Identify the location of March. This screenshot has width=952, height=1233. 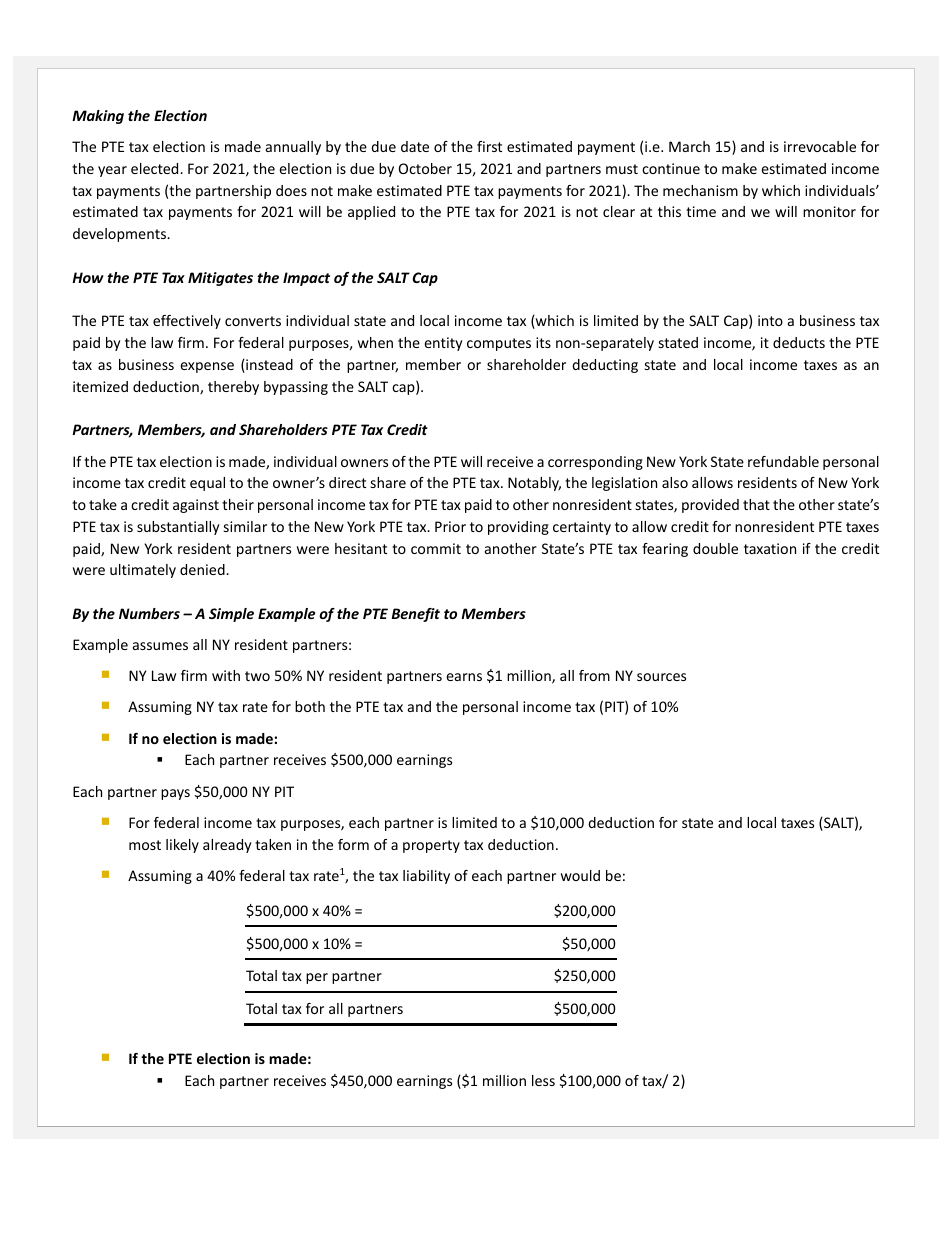
(689, 146).
